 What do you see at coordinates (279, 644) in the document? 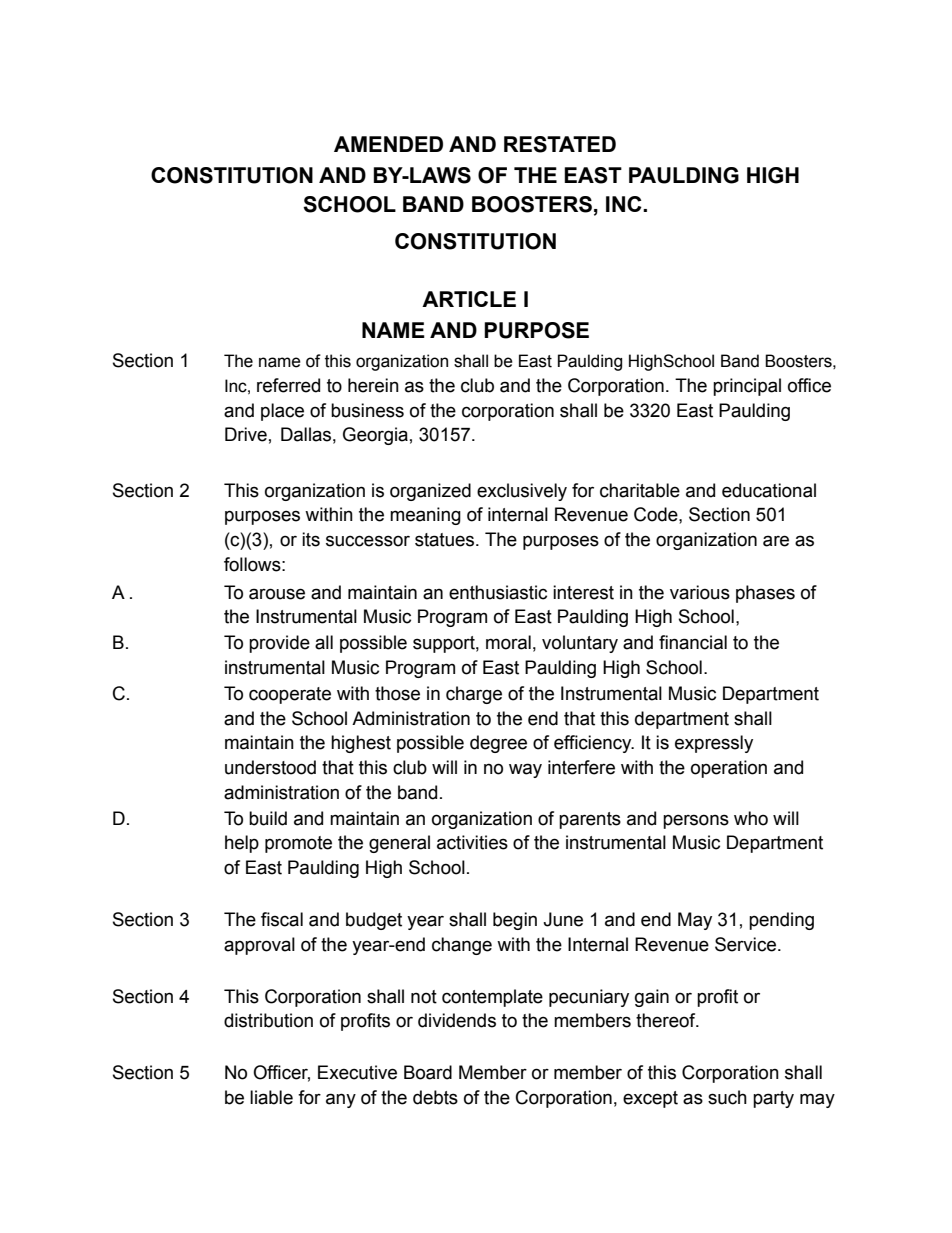
I see `provide` at bounding box center [279, 644].
